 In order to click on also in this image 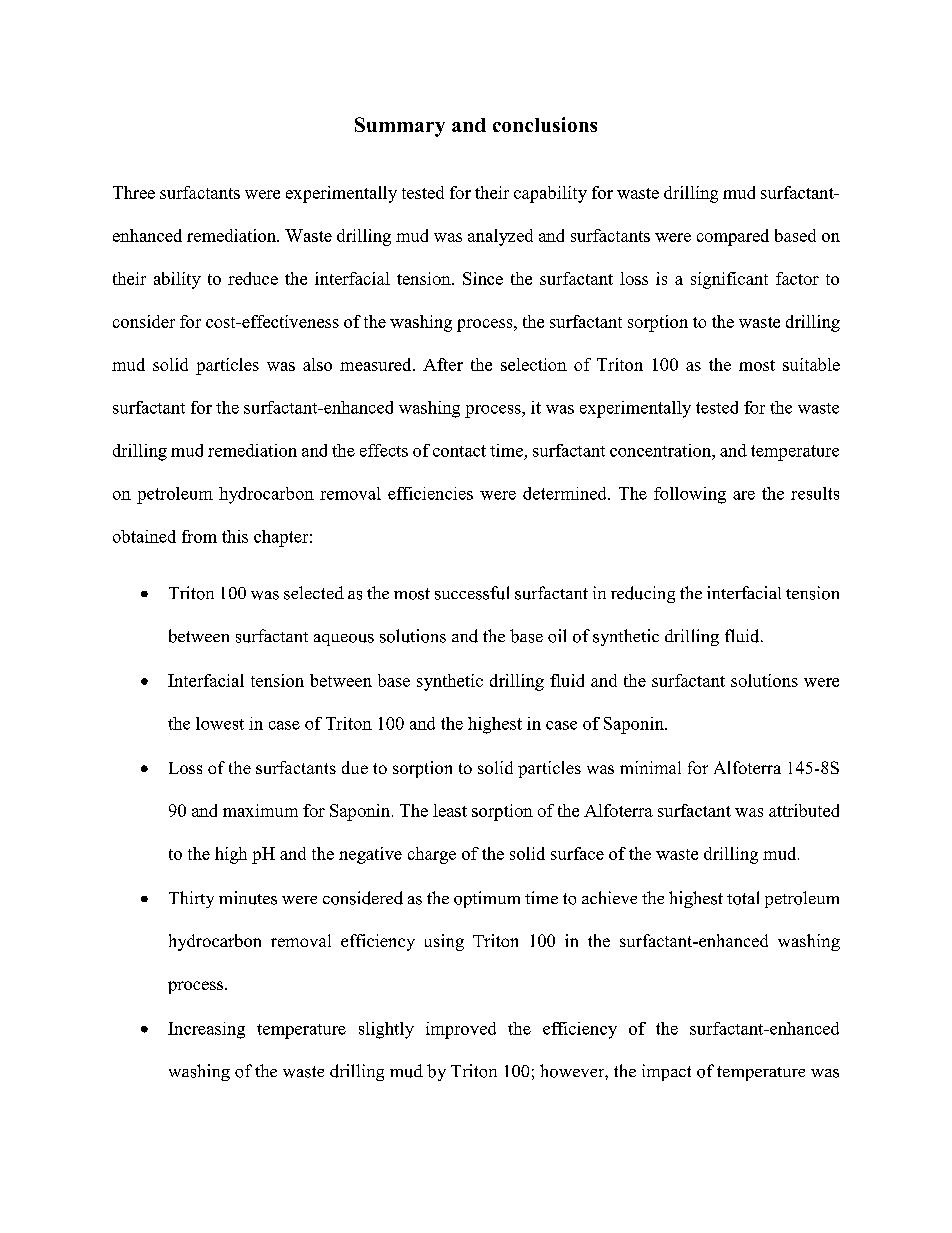, I will do `click(317, 364)`.
